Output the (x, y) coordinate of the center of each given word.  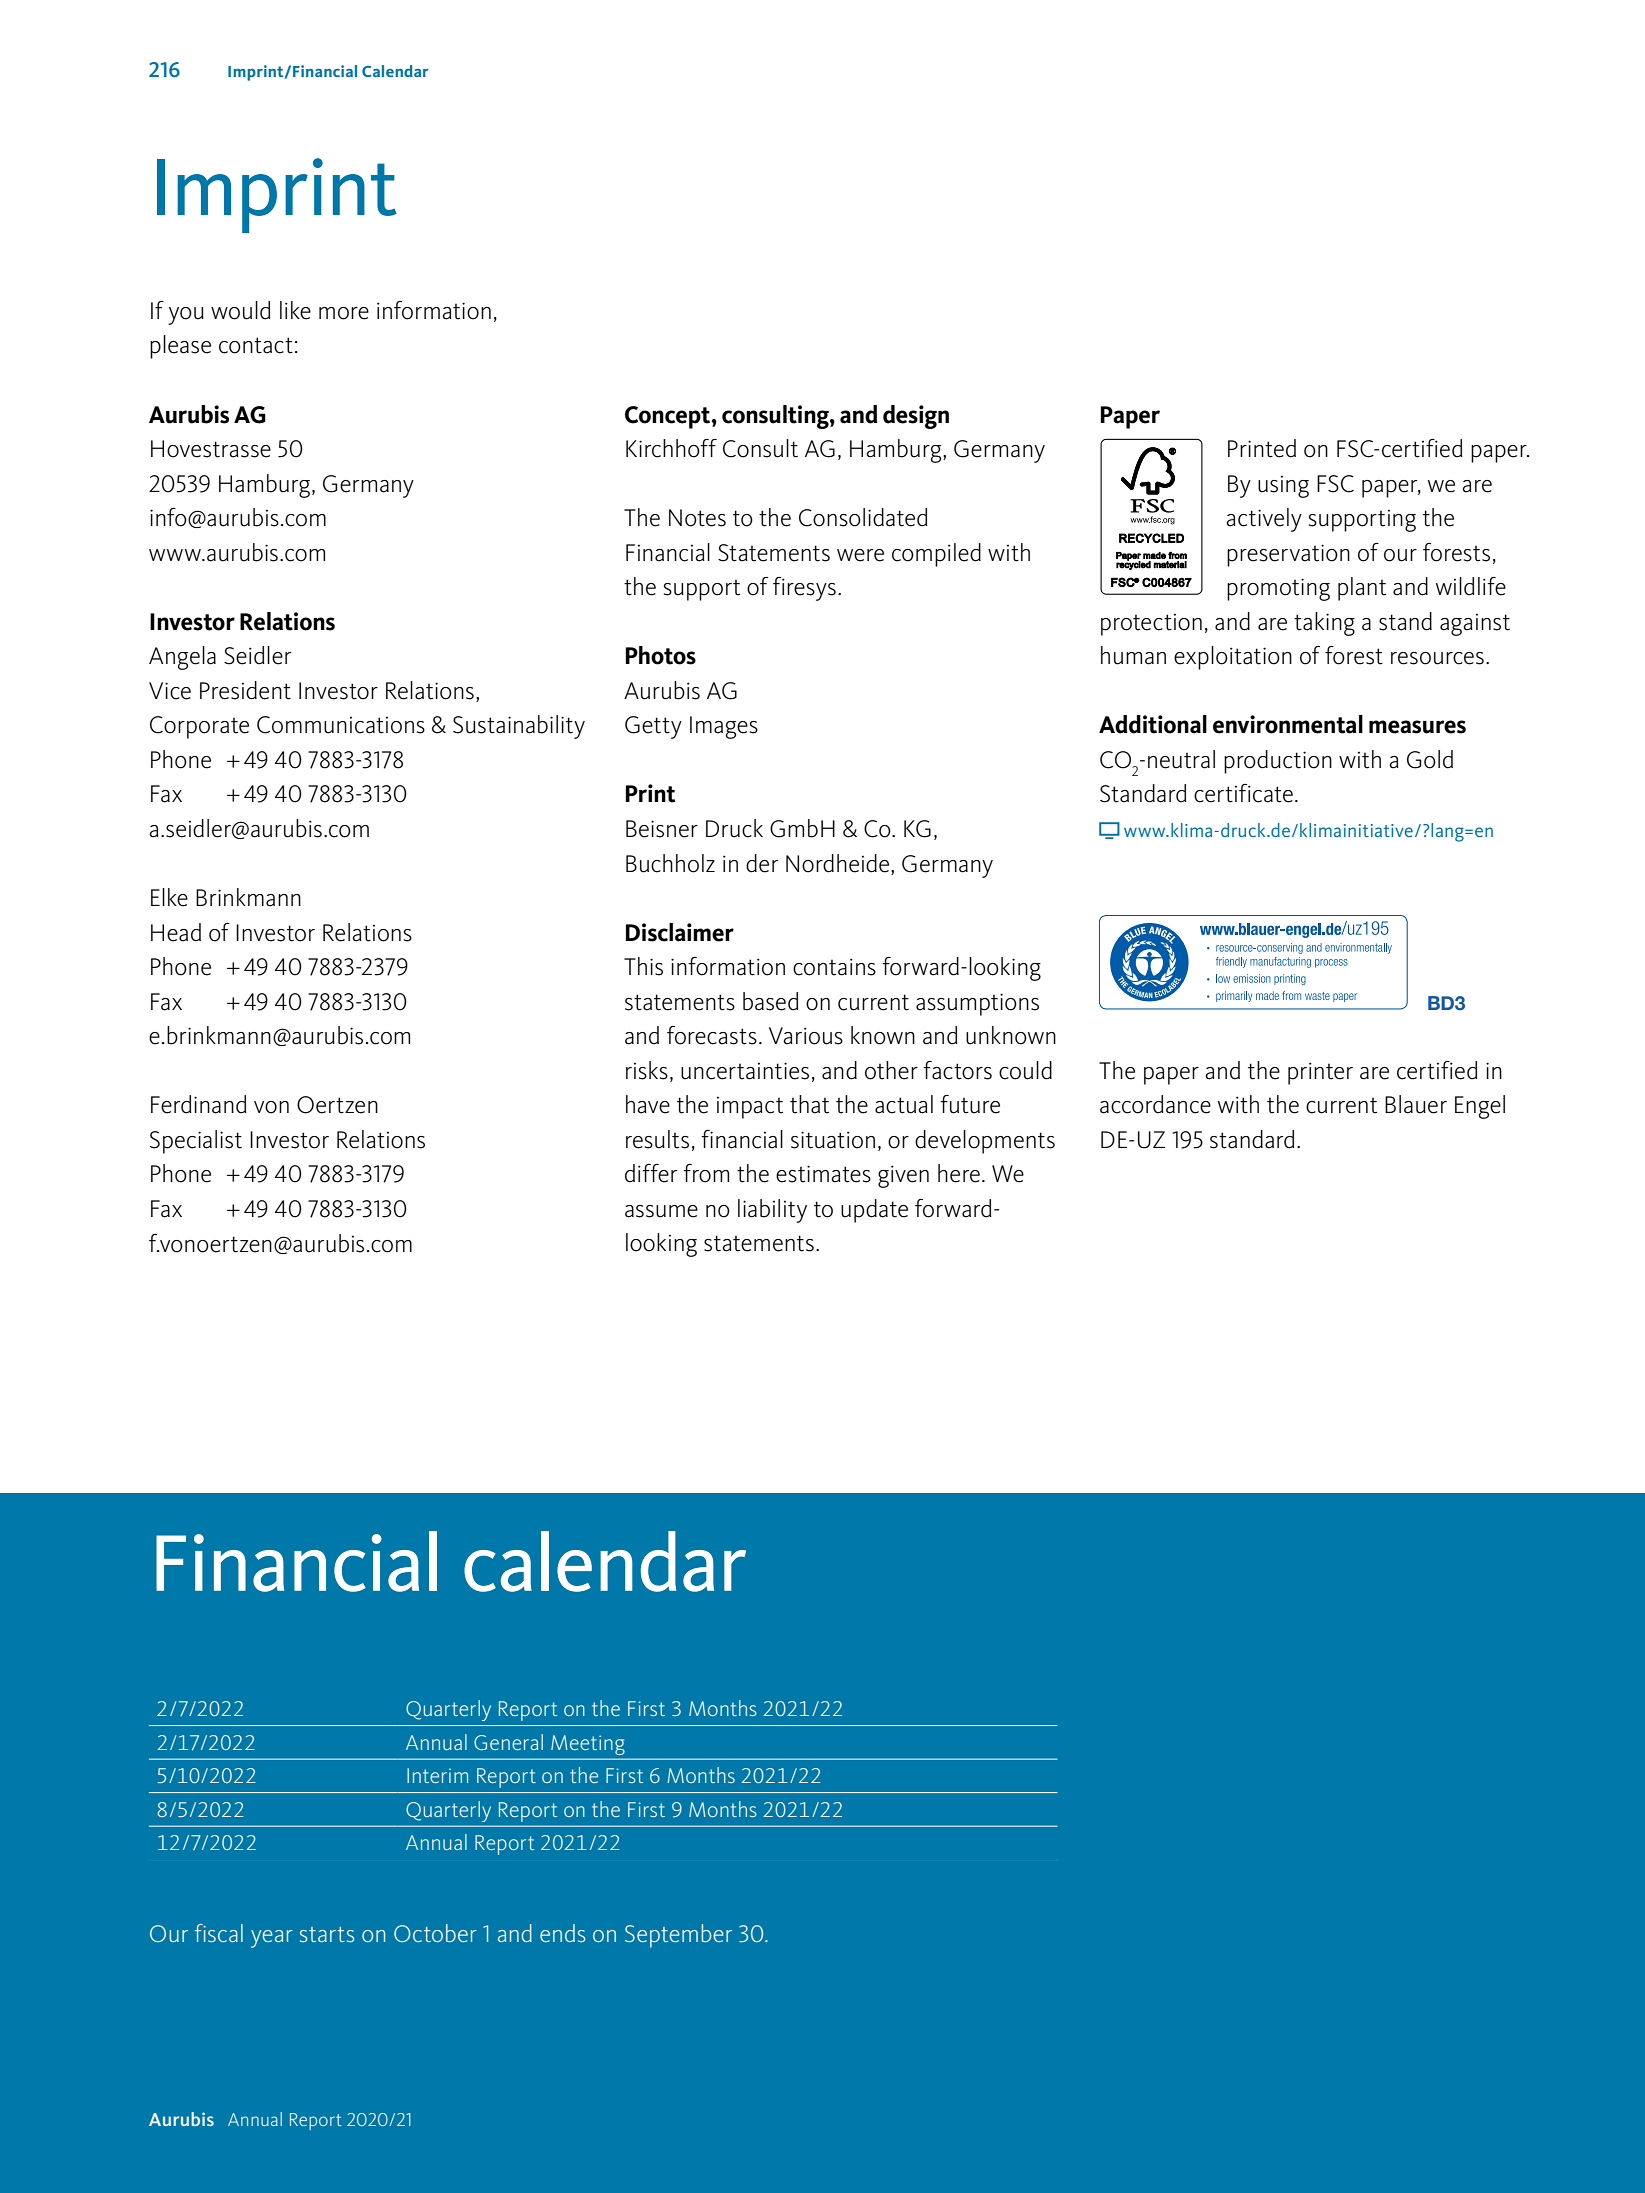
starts (327, 1934)
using (1283, 487)
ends (562, 1933)
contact (256, 345)
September (678, 1936)
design (916, 417)
